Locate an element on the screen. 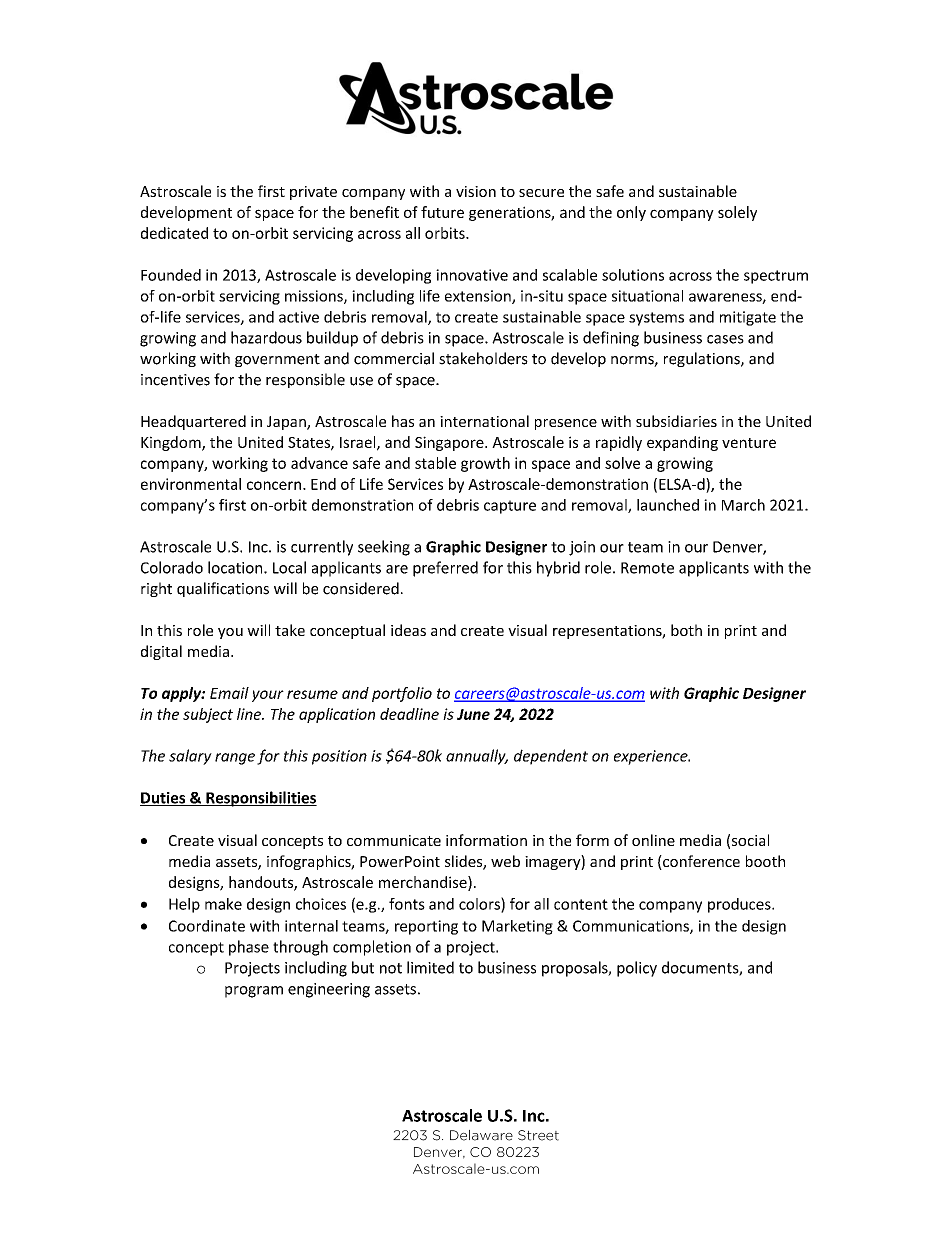  qualifications is located at coordinates (223, 589).
